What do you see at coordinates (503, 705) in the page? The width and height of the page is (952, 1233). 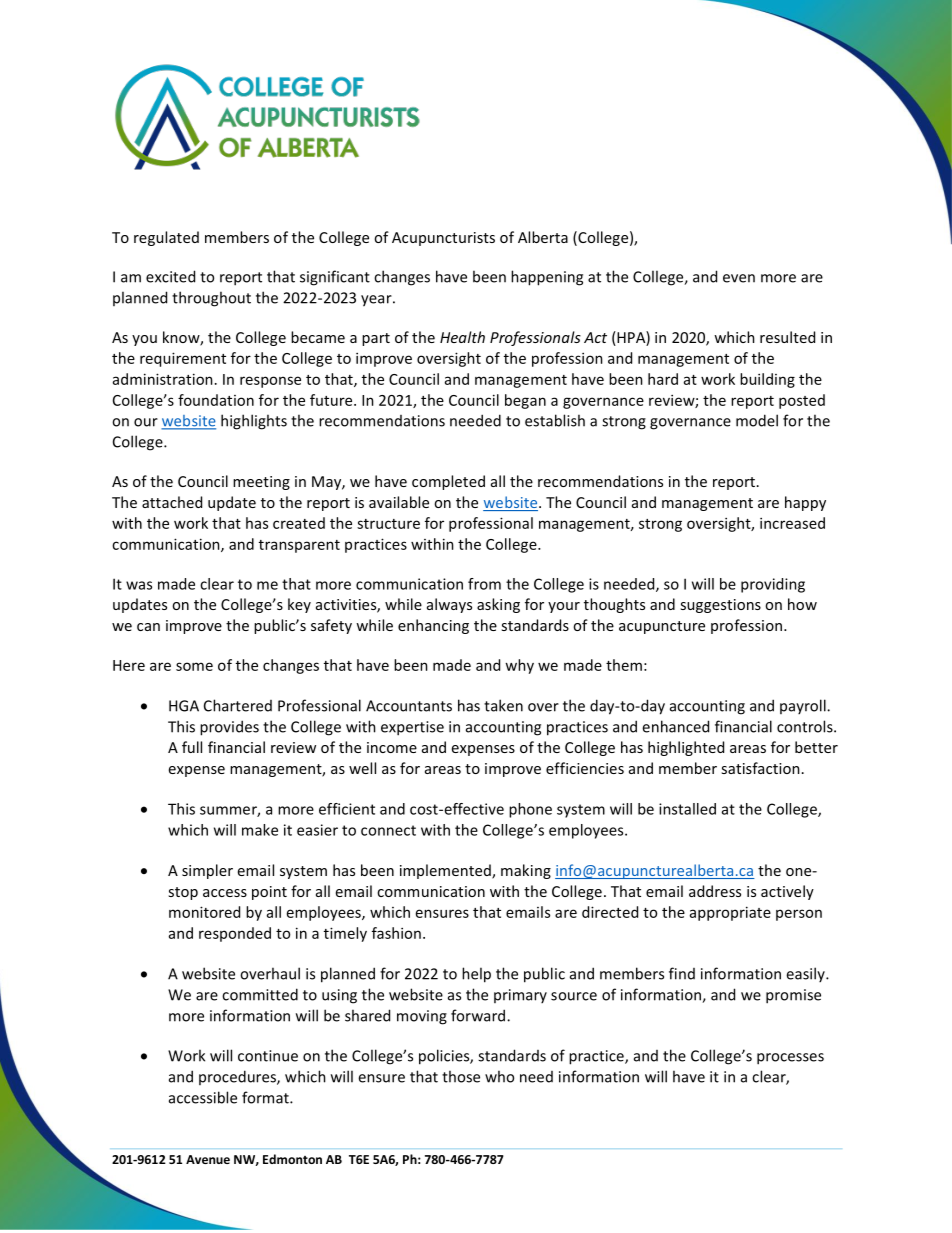 I see `taken` at bounding box center [503, 705].
